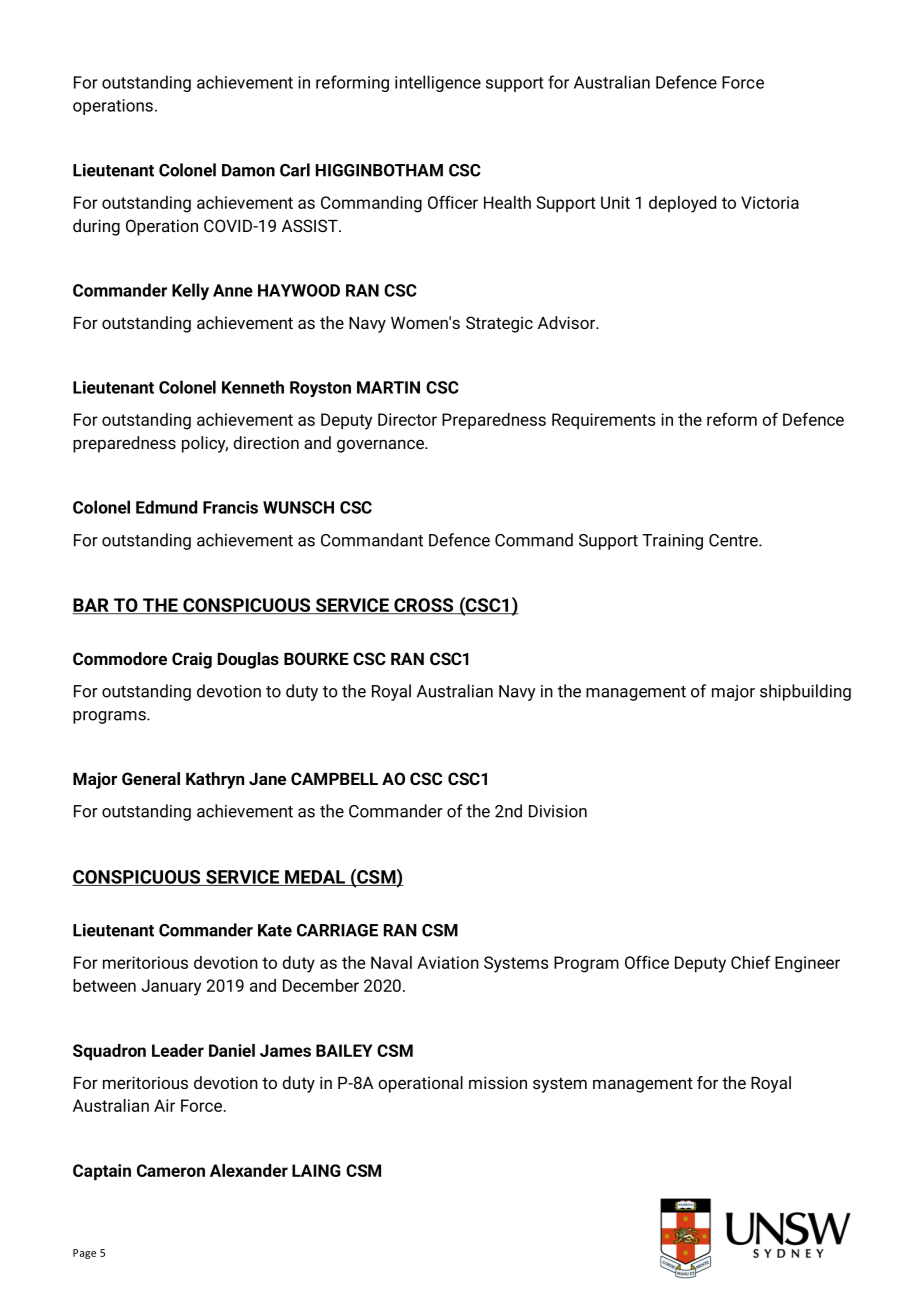  What do you see at coordinates (498, 1082) in the document?
I see `mission` at bounding box center [498, 1082].
